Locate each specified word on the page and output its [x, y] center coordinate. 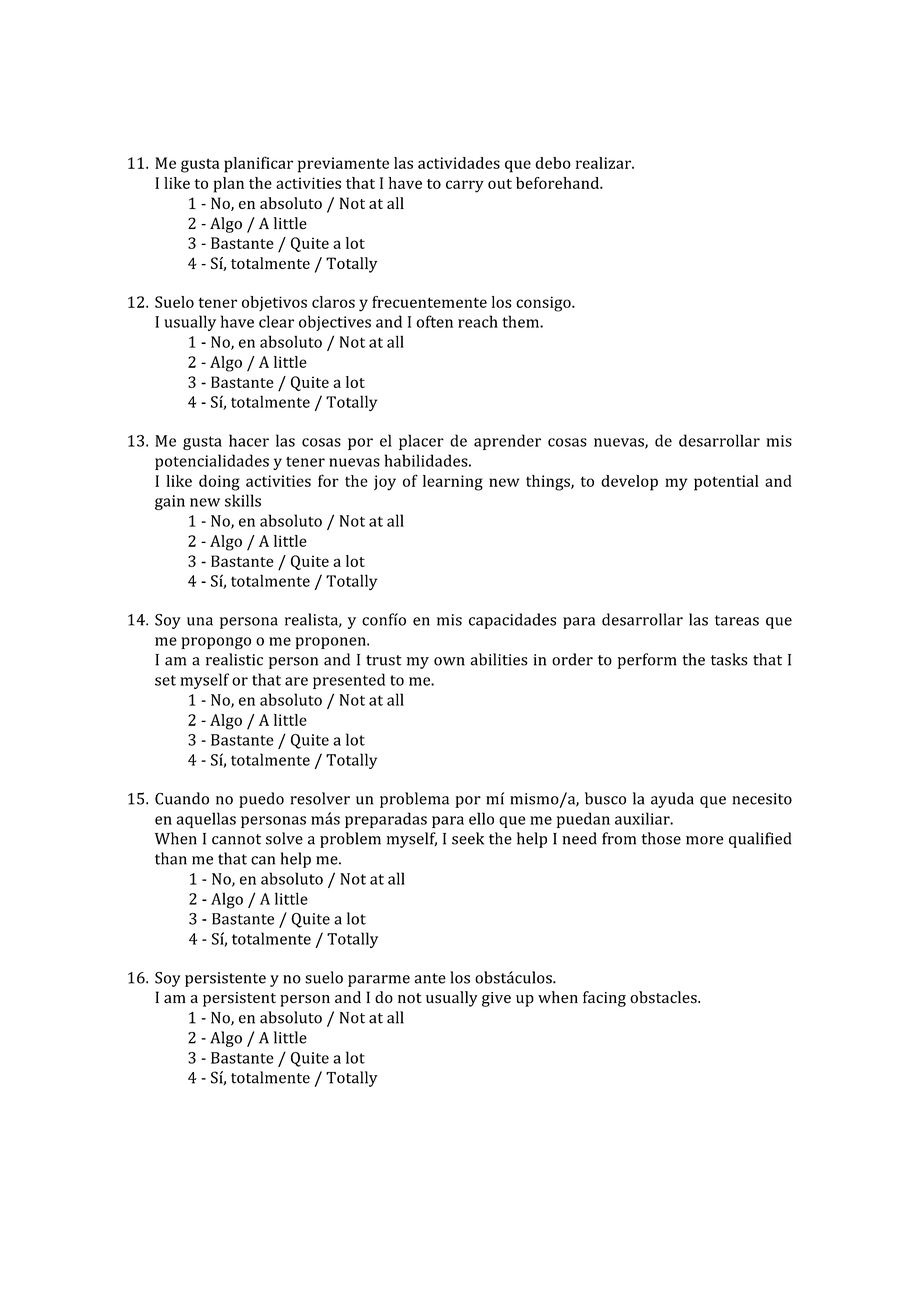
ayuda [672, 800]
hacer [249, 440]
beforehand [558, 183]
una [200, 621]
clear [276, 321]
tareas [737, 620]
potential [726, 483]
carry [465, 186]
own [449, 661]
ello [481, 818]
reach [478, 321]
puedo [261, 800]
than [171, 858]
